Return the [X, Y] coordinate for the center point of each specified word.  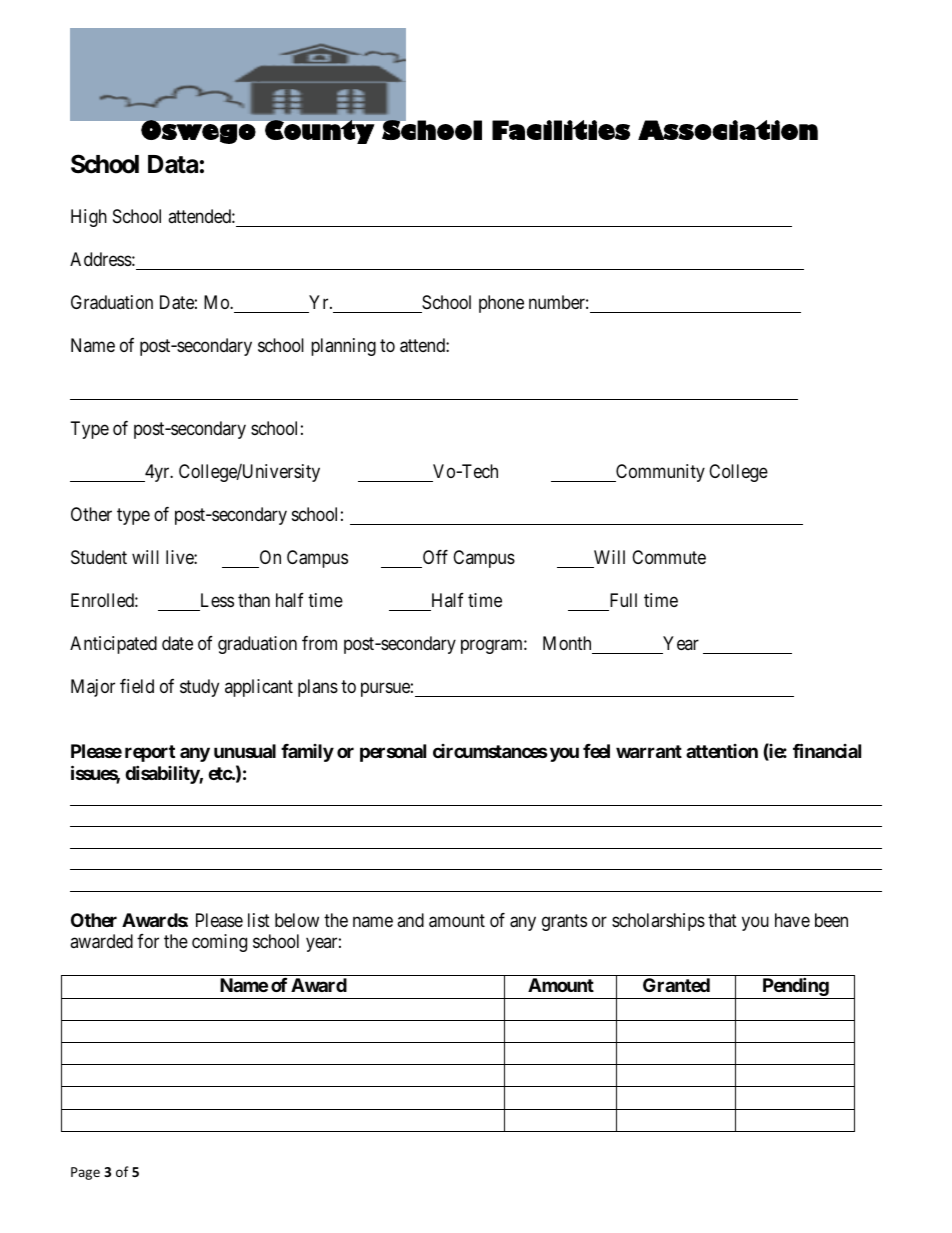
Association [728, 130]
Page [85, 1173]
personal [393, 753]
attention [722, 751]
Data [173, 164]
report [150, 753]
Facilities [561, 130]
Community [659, 473]
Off [435, 557]
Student [99, 557]
